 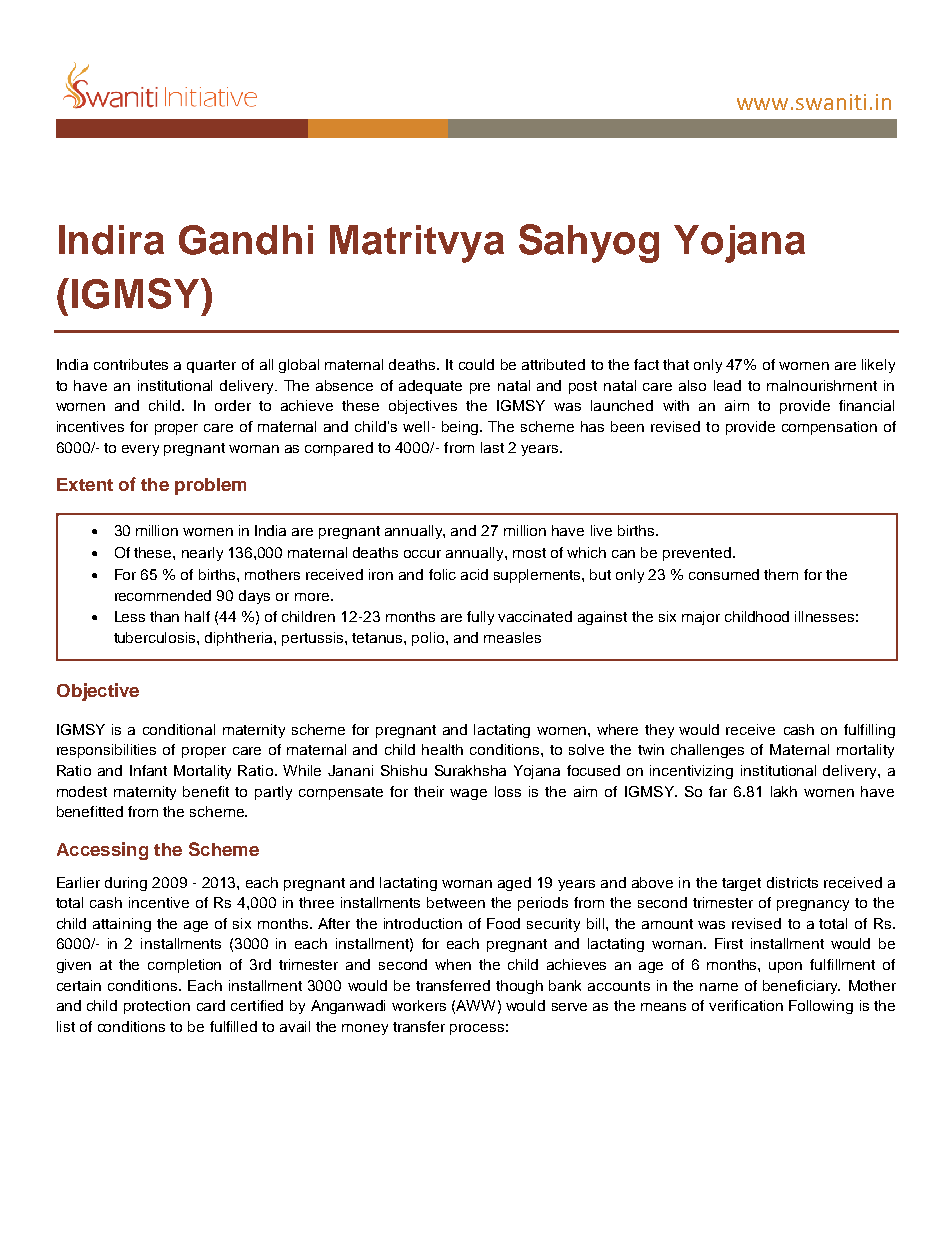 What do you see at coordinates (157, 1007) in the page?
I see `protection` at bounding box center [157, 1007].
